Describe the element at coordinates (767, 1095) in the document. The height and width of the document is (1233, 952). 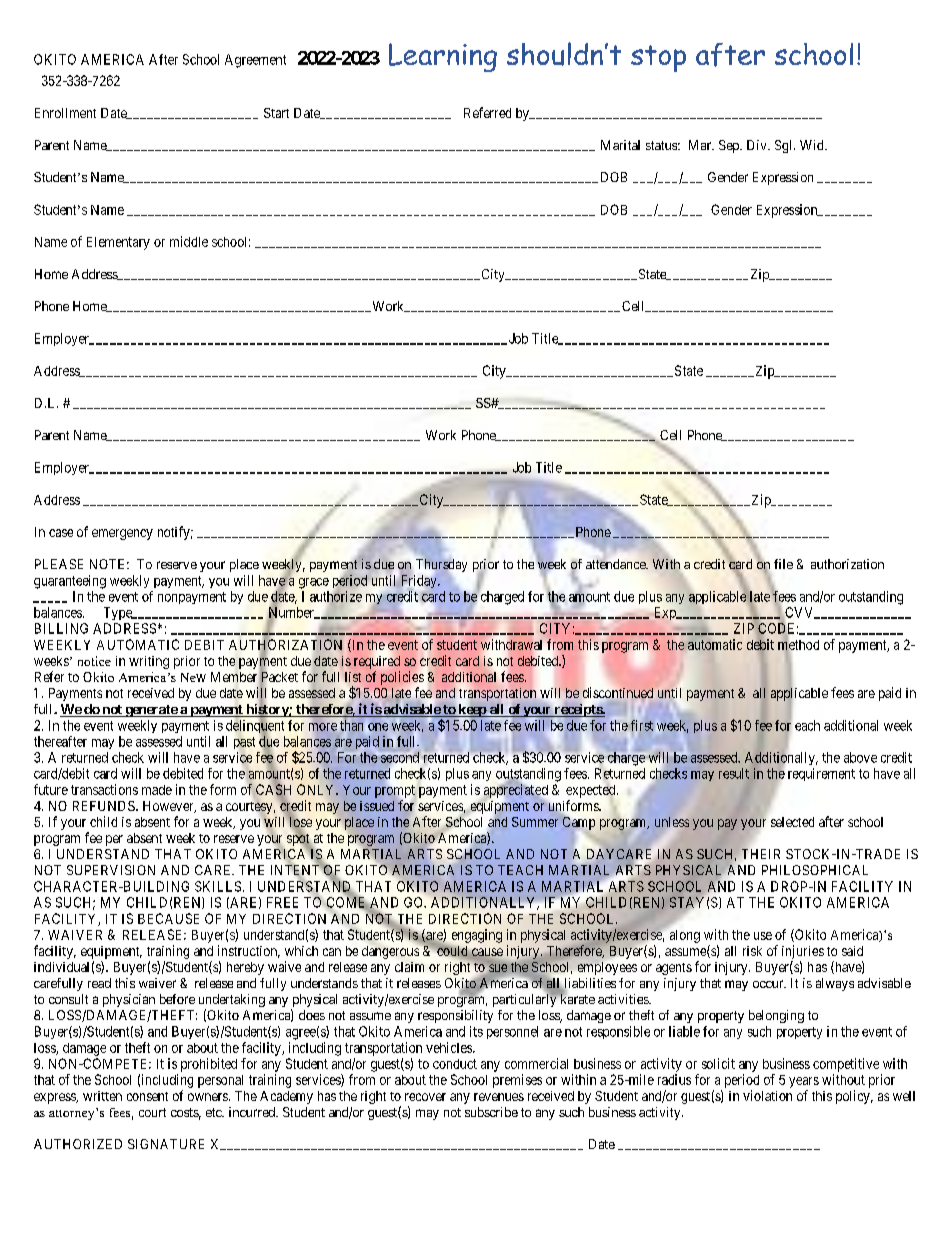
I see `violation` at that location.
